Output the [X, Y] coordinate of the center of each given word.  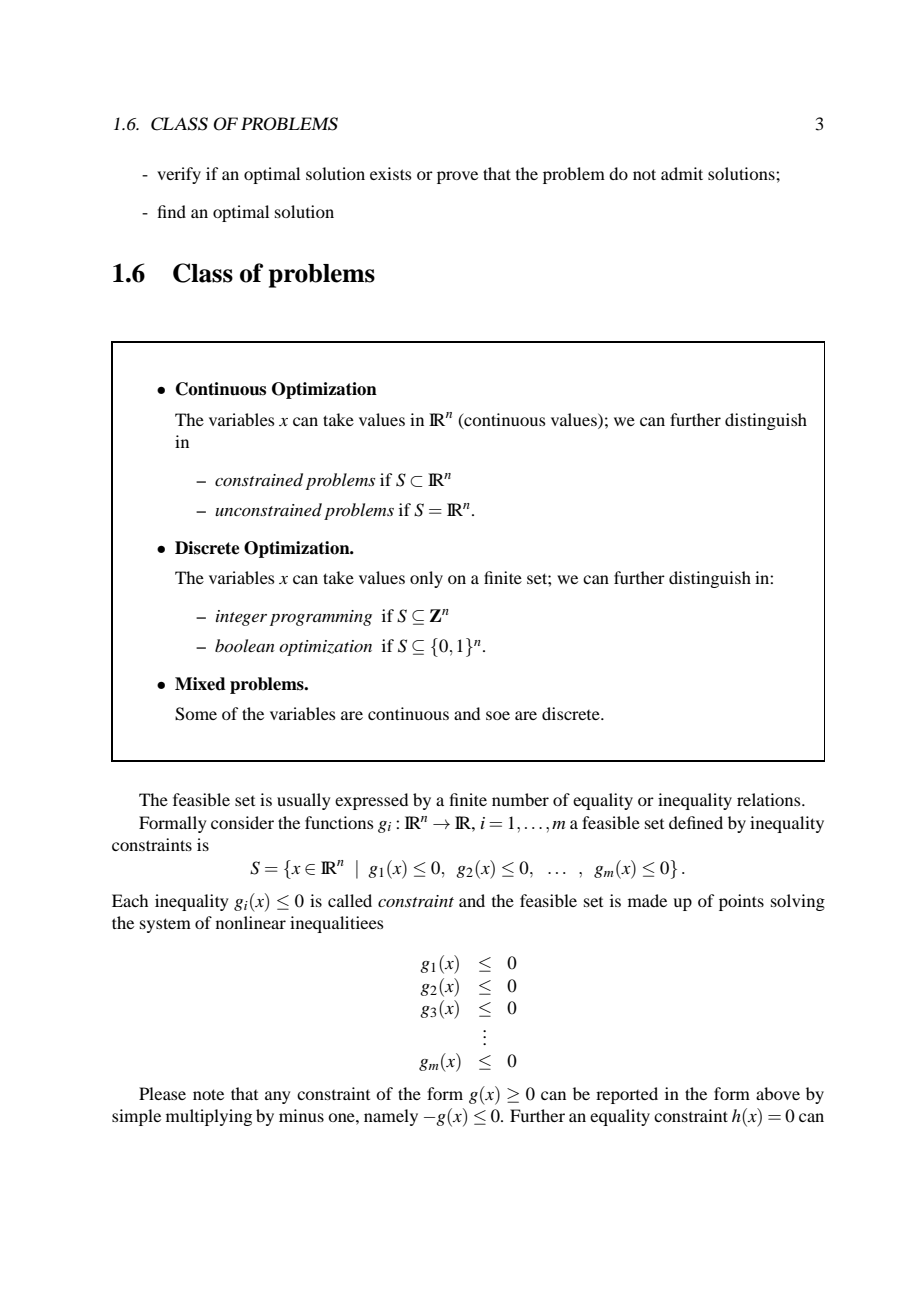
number [520, 799]
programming [321, 618]
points [741, 902]
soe [498, 715]
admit [682, 173]
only [426, 579]
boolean [245, 645]
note [208, 1094]
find [172, 211]
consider [242, 822]
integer [241, 618]
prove [457, 177]
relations [770, 799]
